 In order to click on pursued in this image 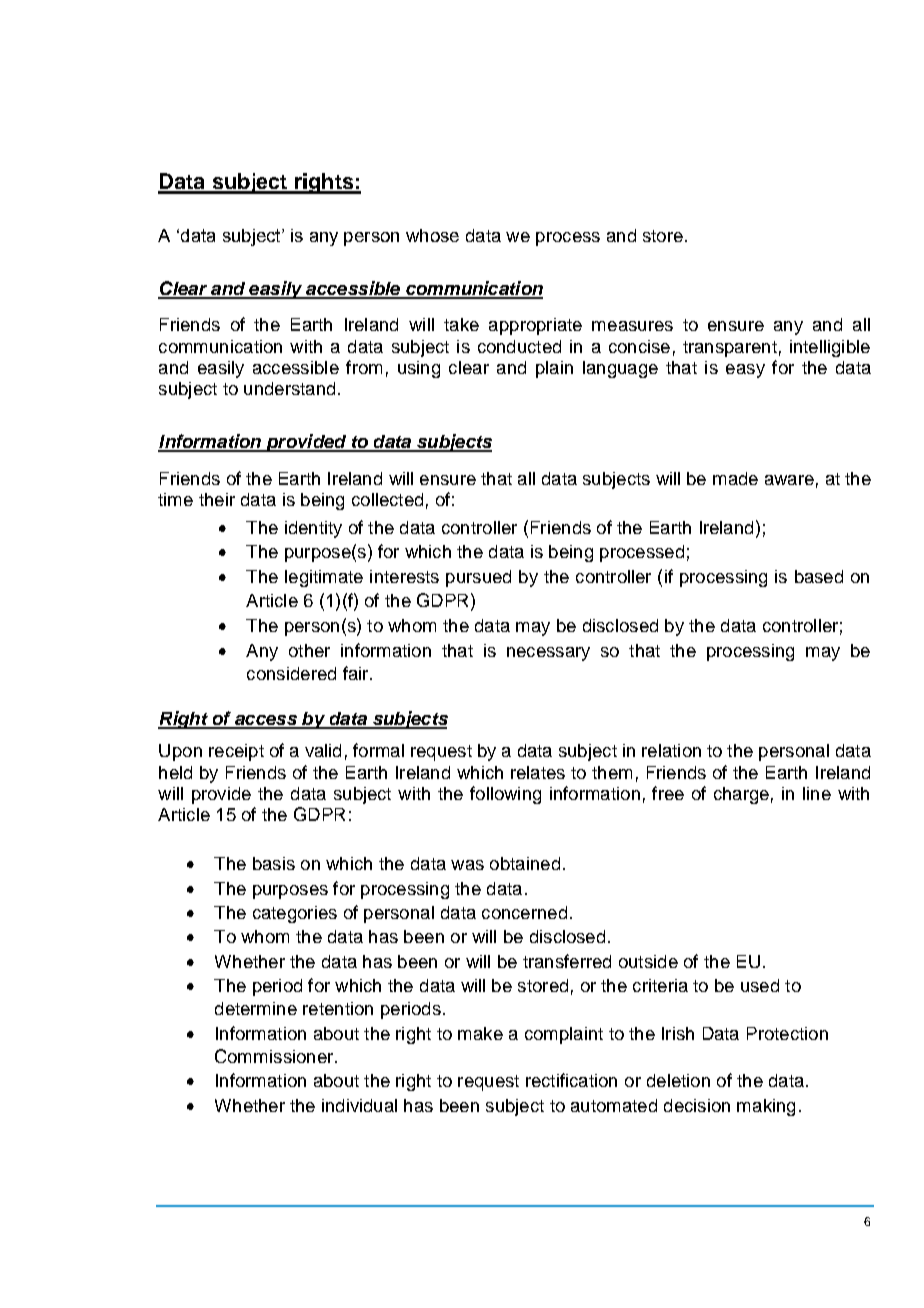, I will do `click(478, 578)`.
